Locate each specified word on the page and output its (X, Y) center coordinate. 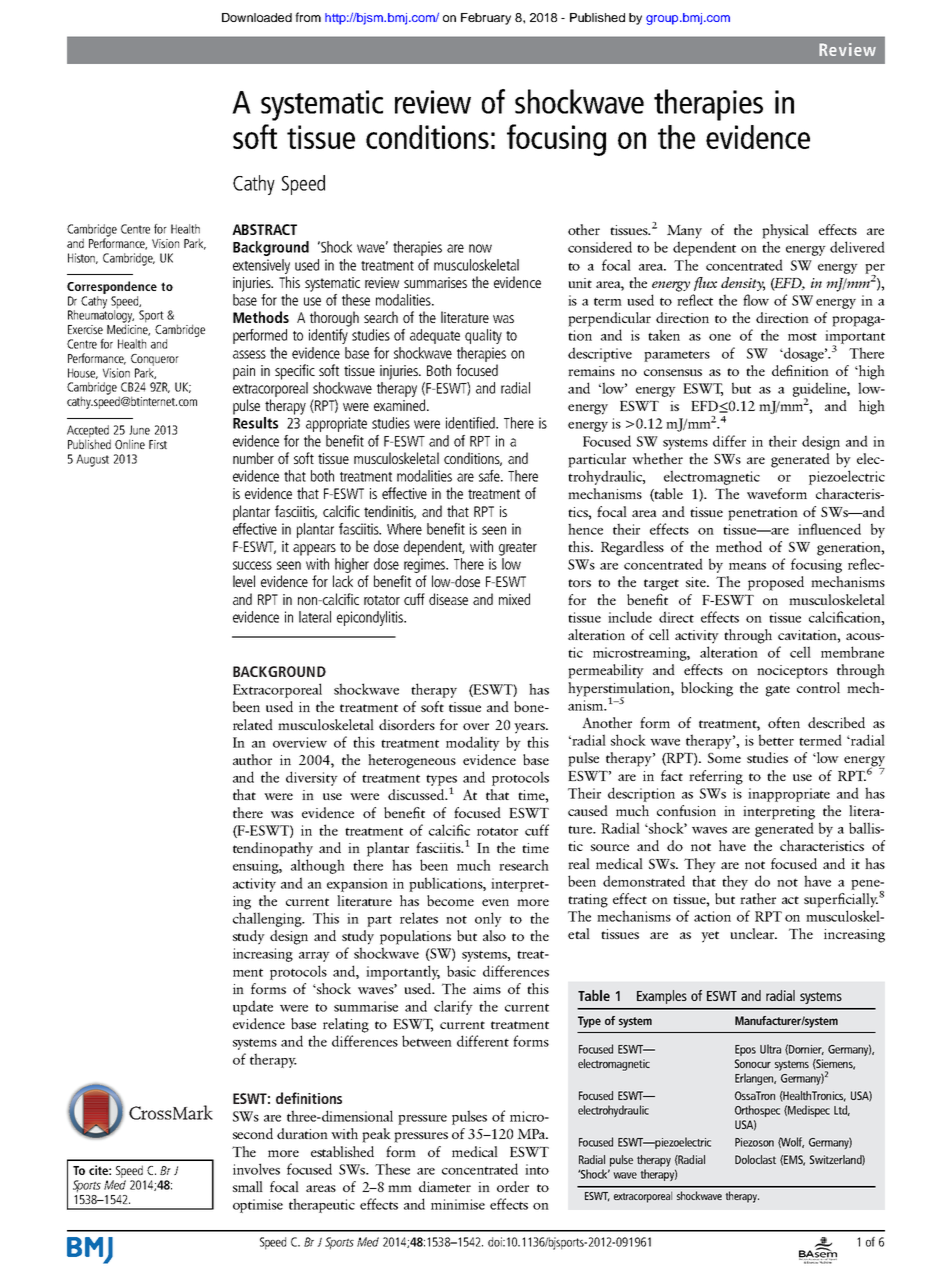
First (158, 444)
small (248, 1186)
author (252, 759)
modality (473, 743)
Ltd (842, 1110)
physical (785, 231)
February (486, 19)
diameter (445, 1186)
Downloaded (257, 17)
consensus (673, 372)
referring (716, 777)
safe (490, 476)
